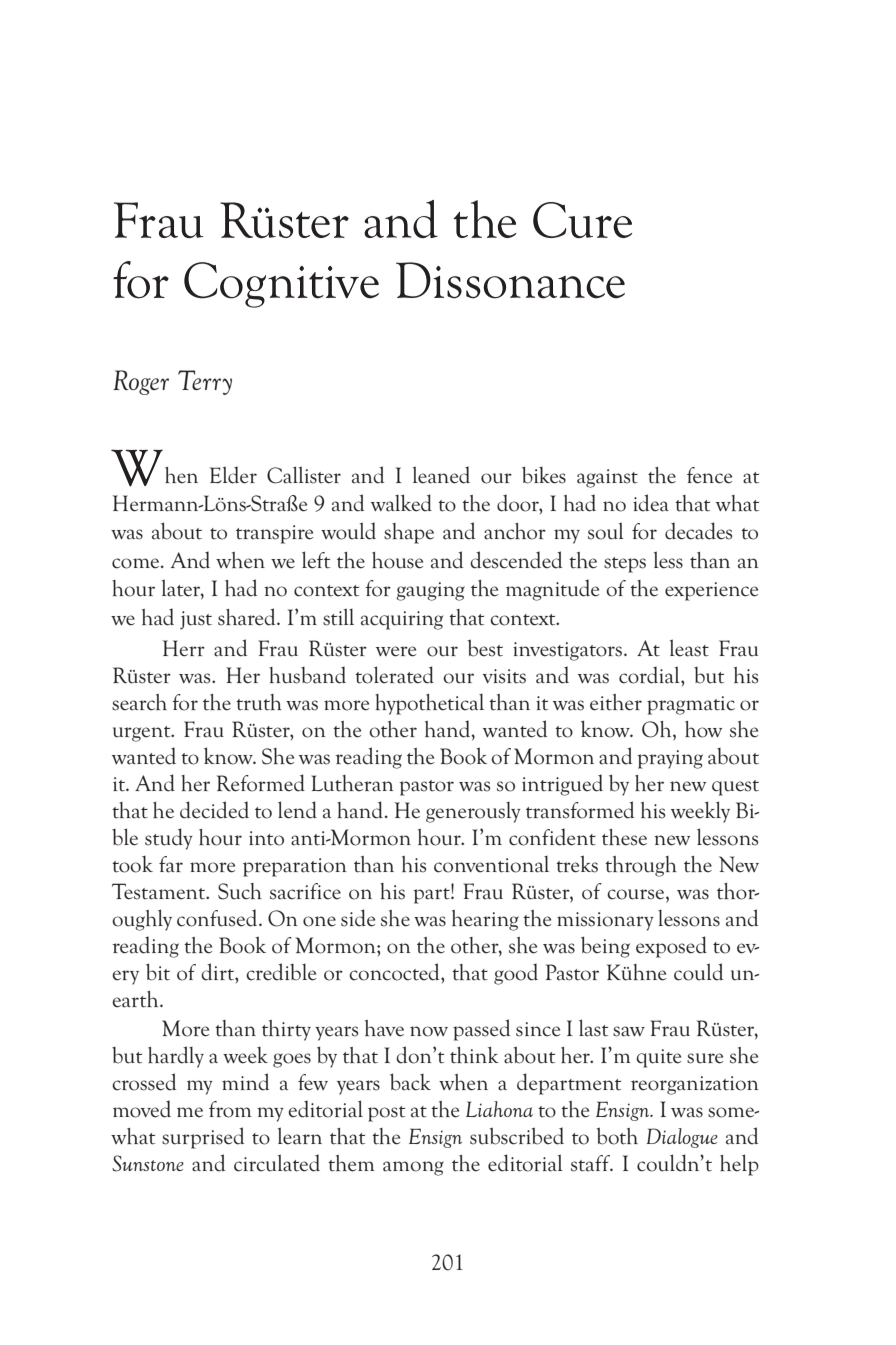 Image resolution: width=896 pixels, height=1345 pixels. Describe the element at coordinates (214, 810) in the page. I see `decided` at that location.
